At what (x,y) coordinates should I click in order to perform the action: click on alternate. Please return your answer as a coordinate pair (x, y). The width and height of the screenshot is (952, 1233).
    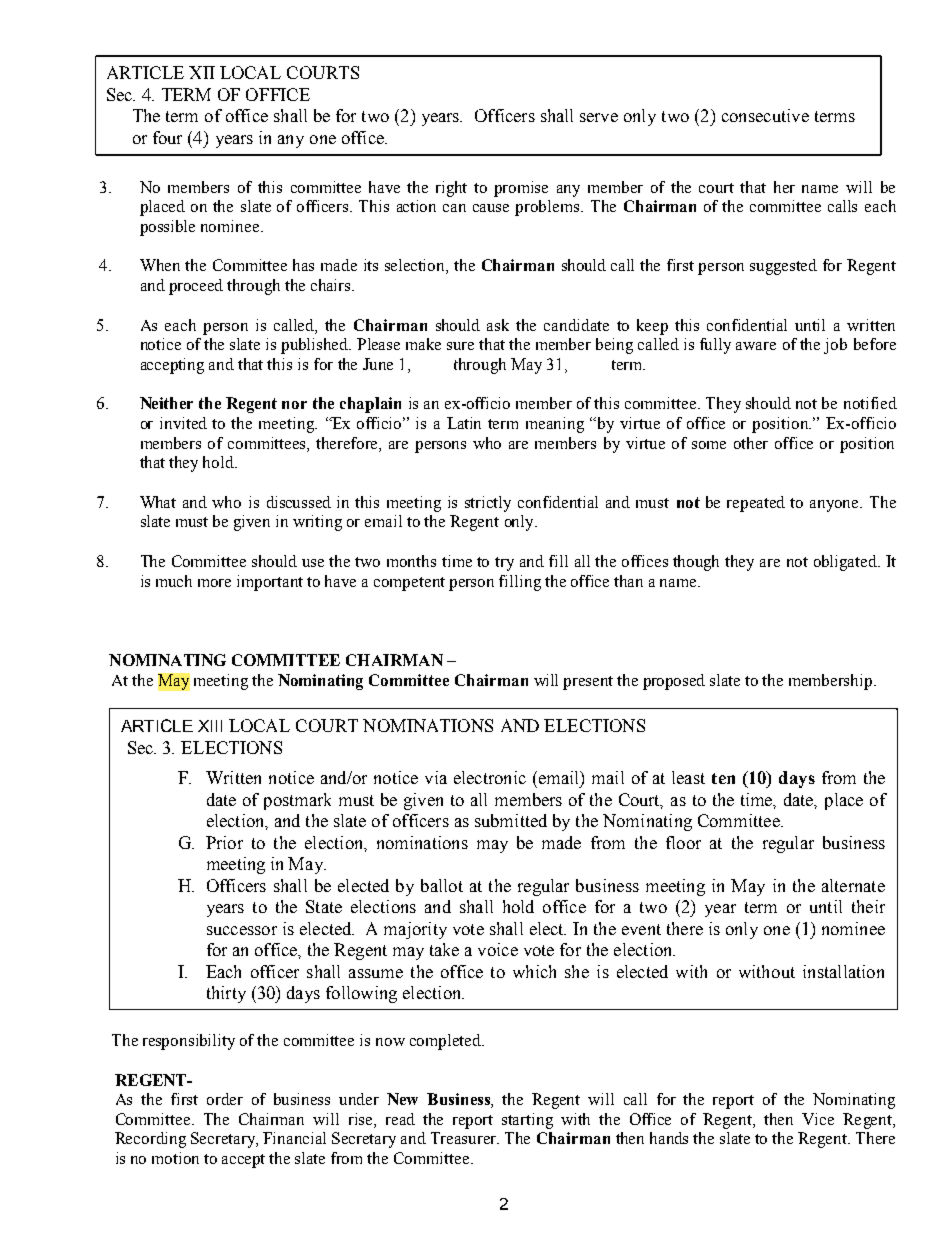
    Looking at the image, I should click on (853, 885).
